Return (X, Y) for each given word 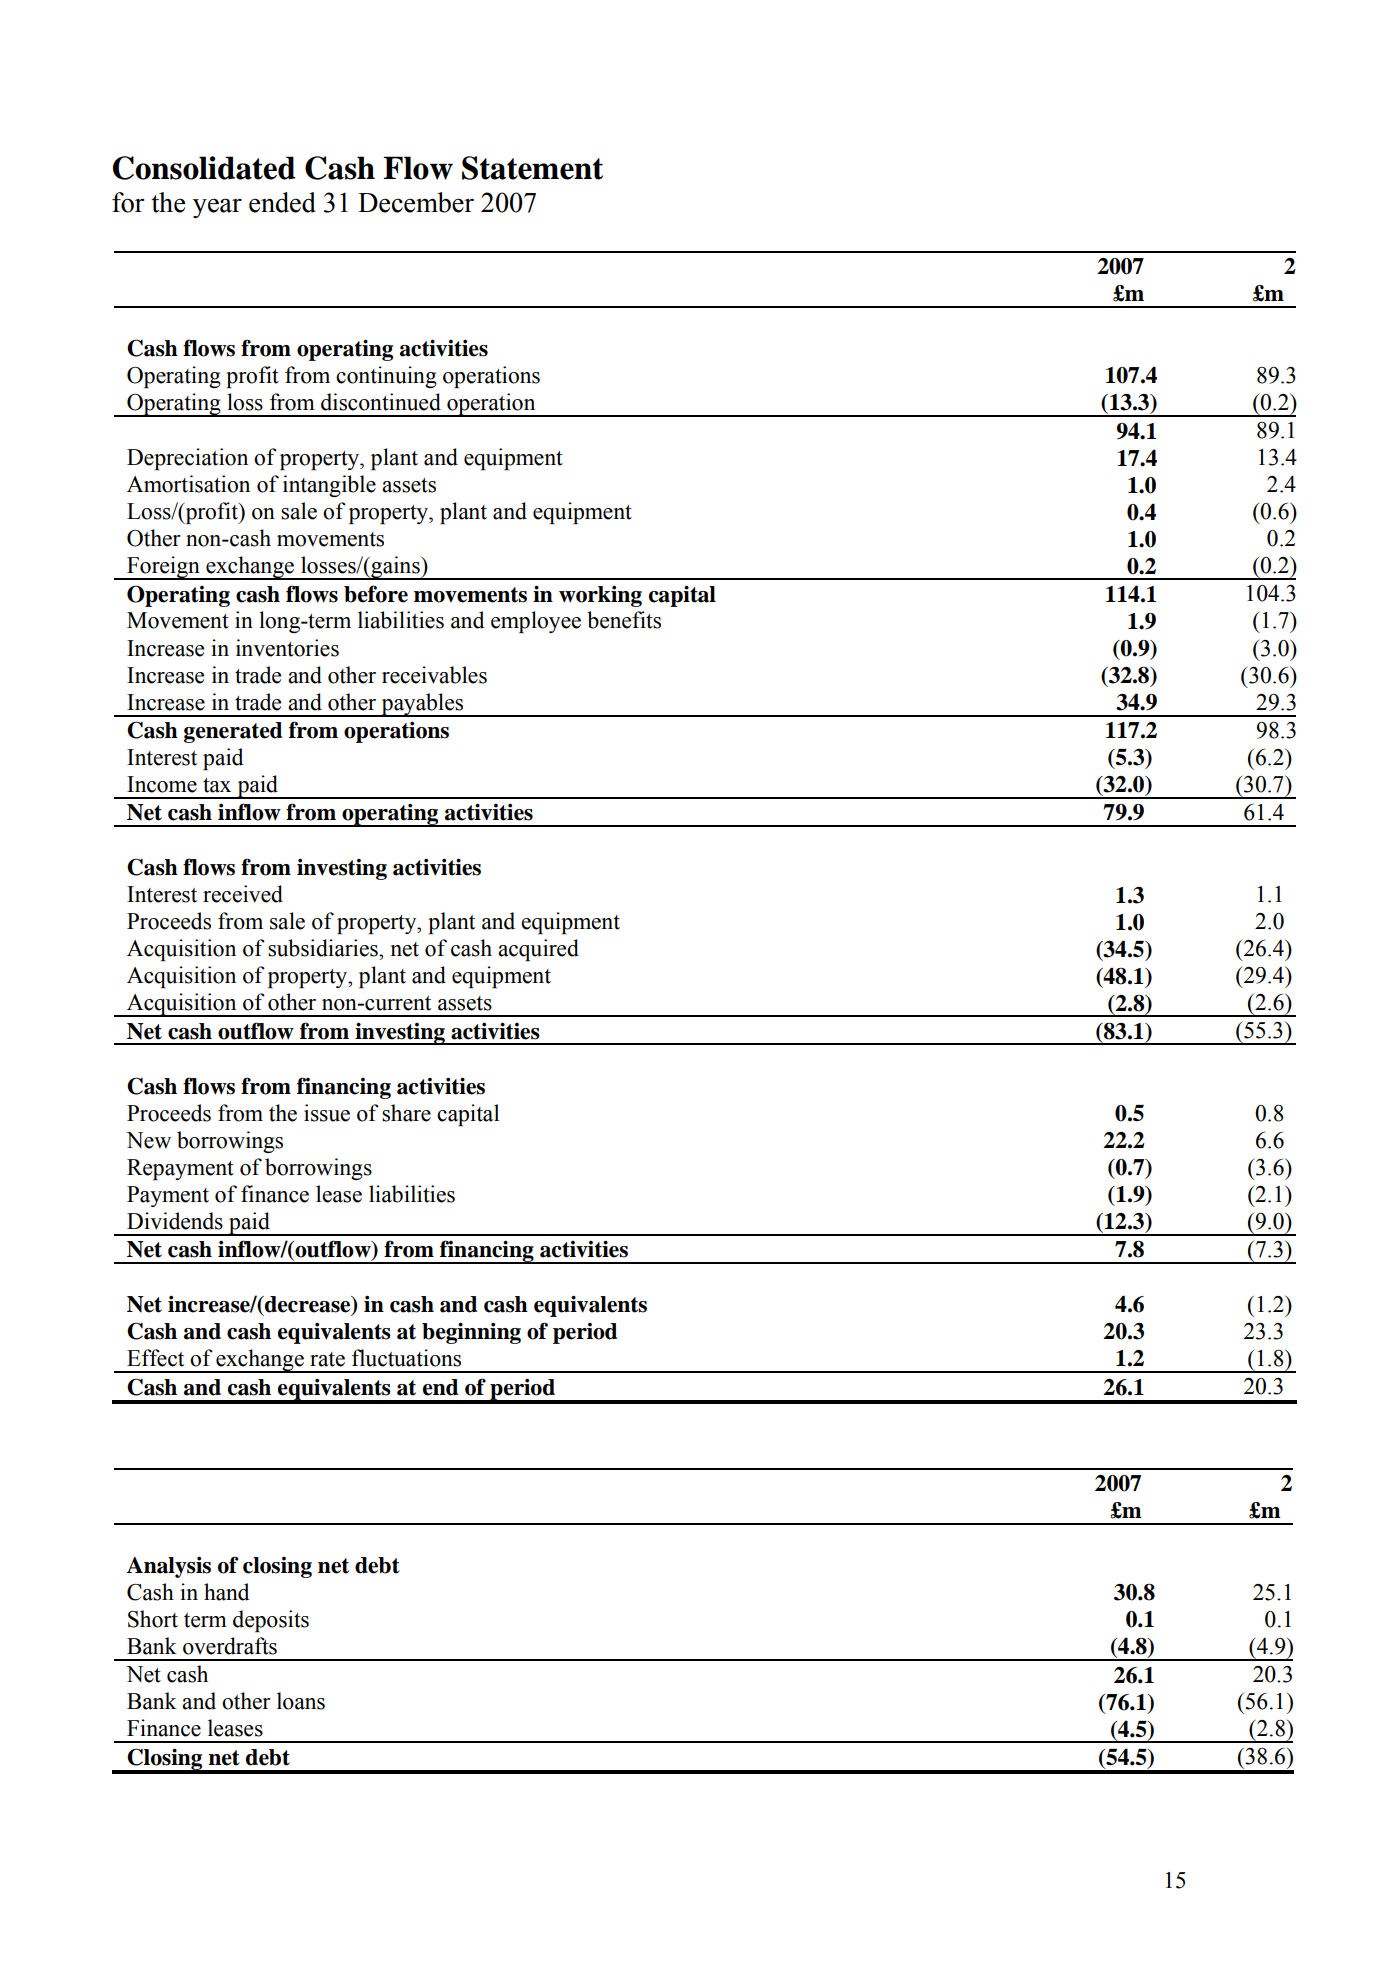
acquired (538, 950)
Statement (532, 168)
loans (301, 1701)
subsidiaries (324, 948)
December (416, 202)
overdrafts (230, 1646)
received (243, 894)
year (217, 208)
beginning (471, 1333)
